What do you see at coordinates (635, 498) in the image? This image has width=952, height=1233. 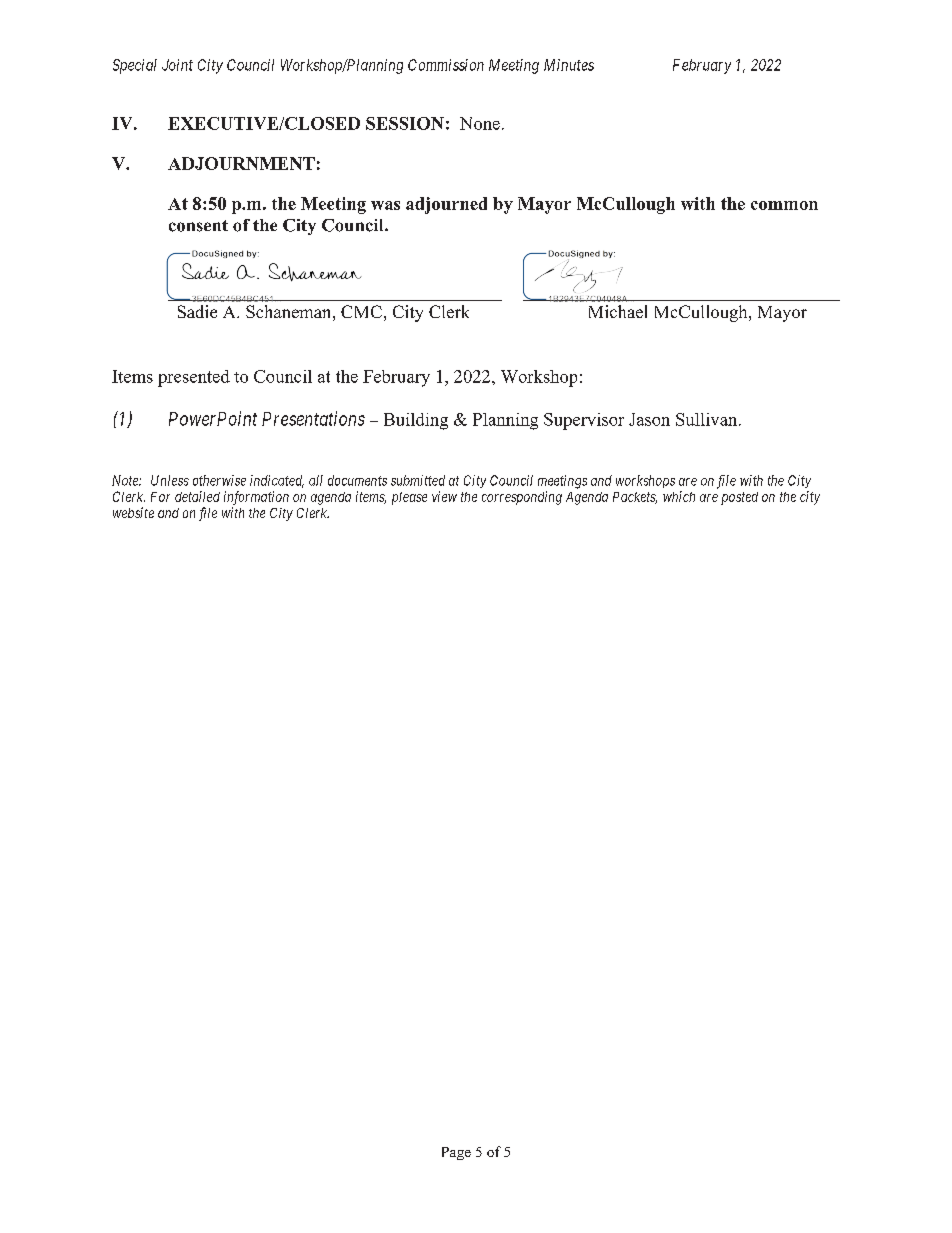 I see `Packets` at bounding box center [635, 498].
